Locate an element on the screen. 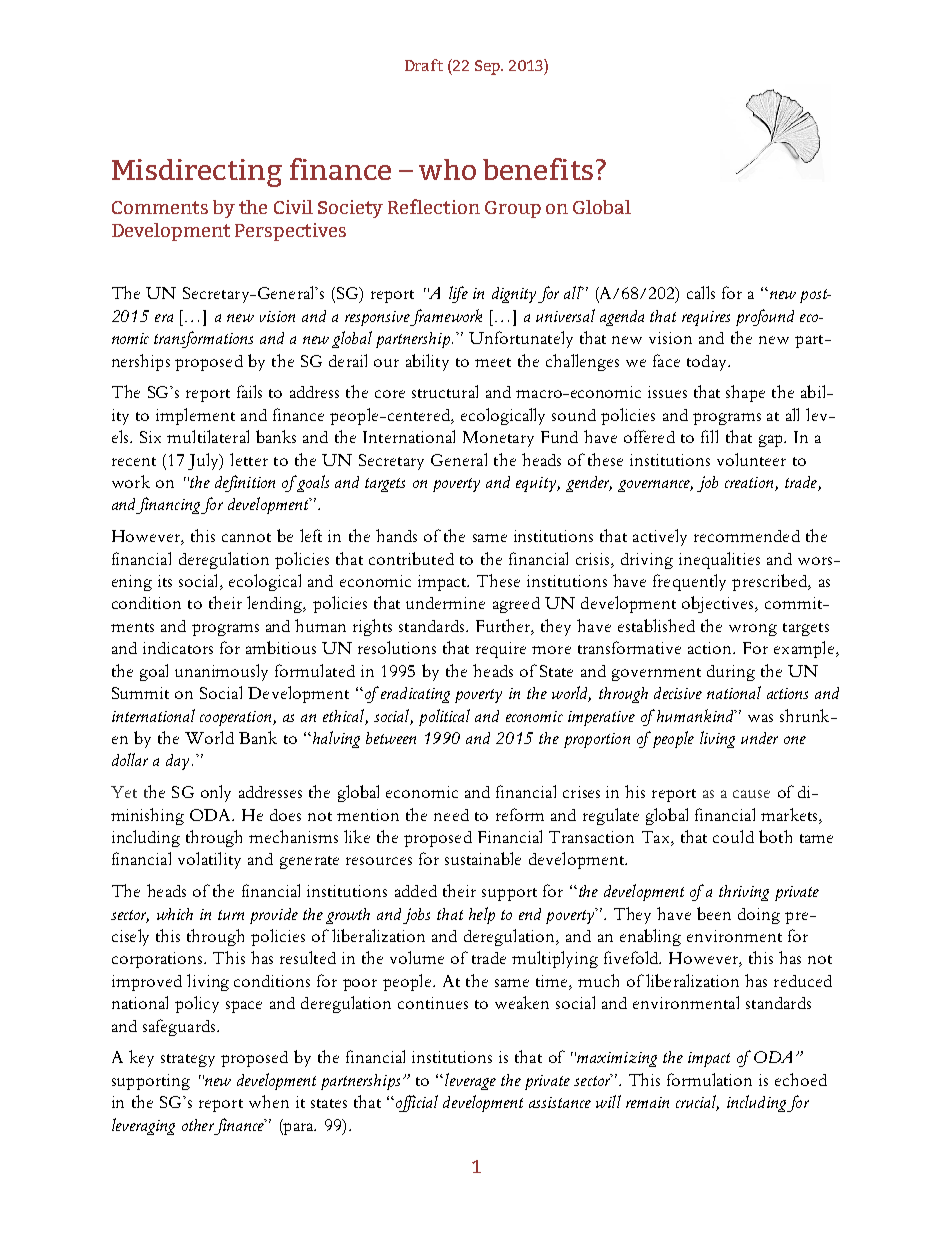 The height and width of the screenshot is (1233, 952). benefits is located at coordinates (538, 169).
